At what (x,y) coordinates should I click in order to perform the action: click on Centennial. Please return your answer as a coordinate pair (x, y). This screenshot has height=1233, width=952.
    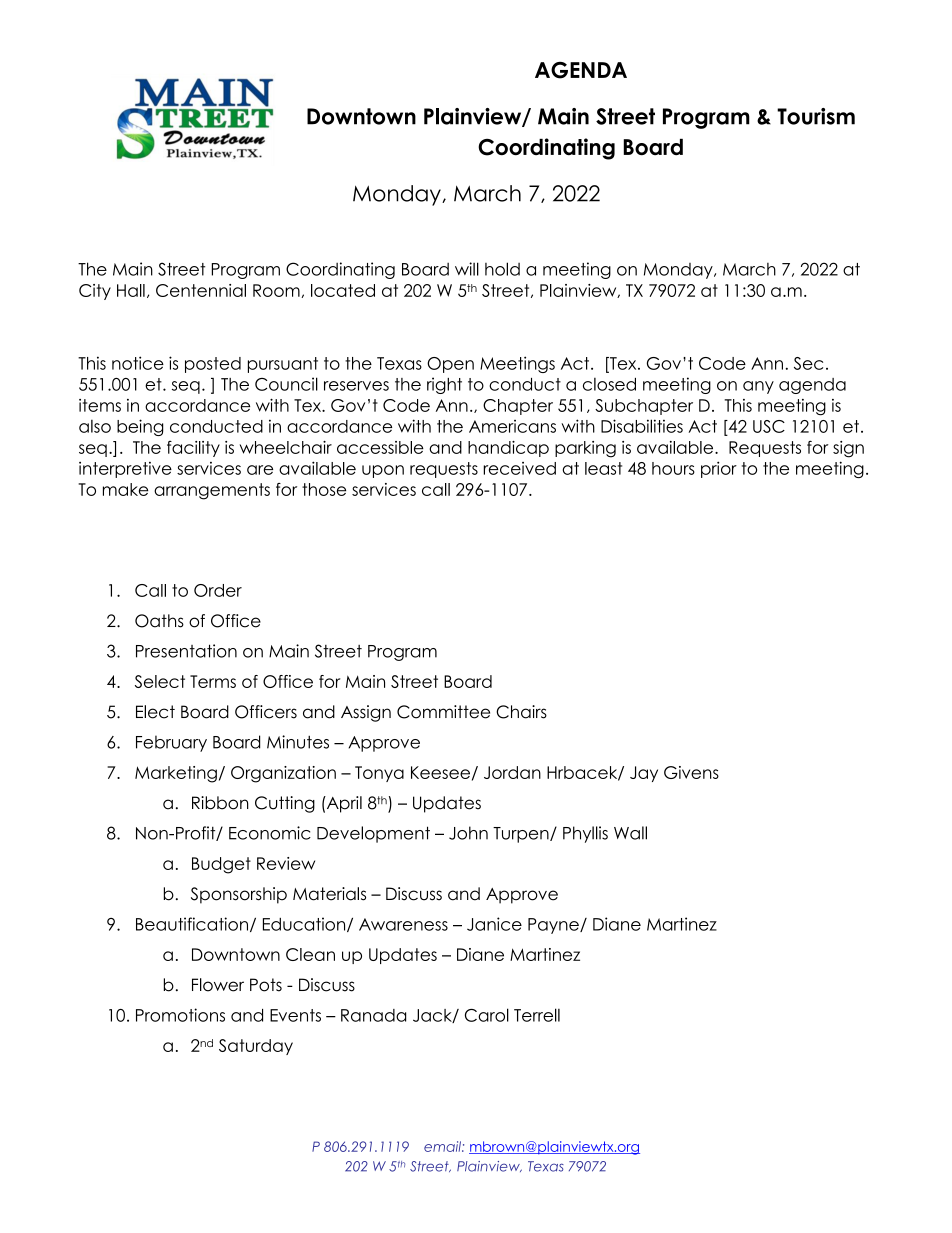
    Looking at the image, I should click on (201, 290).
